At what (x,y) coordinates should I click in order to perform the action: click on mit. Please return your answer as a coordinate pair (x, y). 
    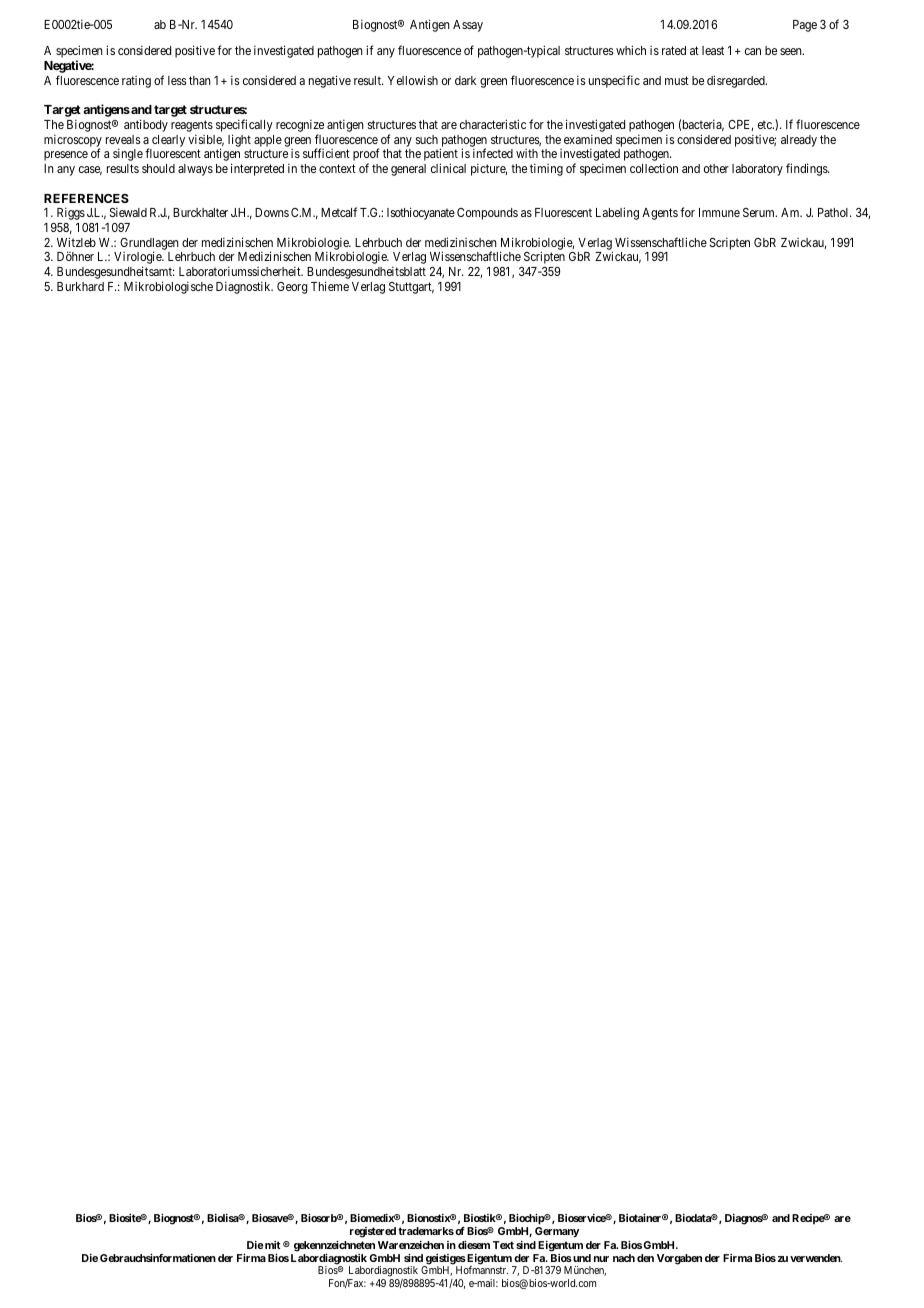
    Looking at the image, I should click on (271, 1245).
